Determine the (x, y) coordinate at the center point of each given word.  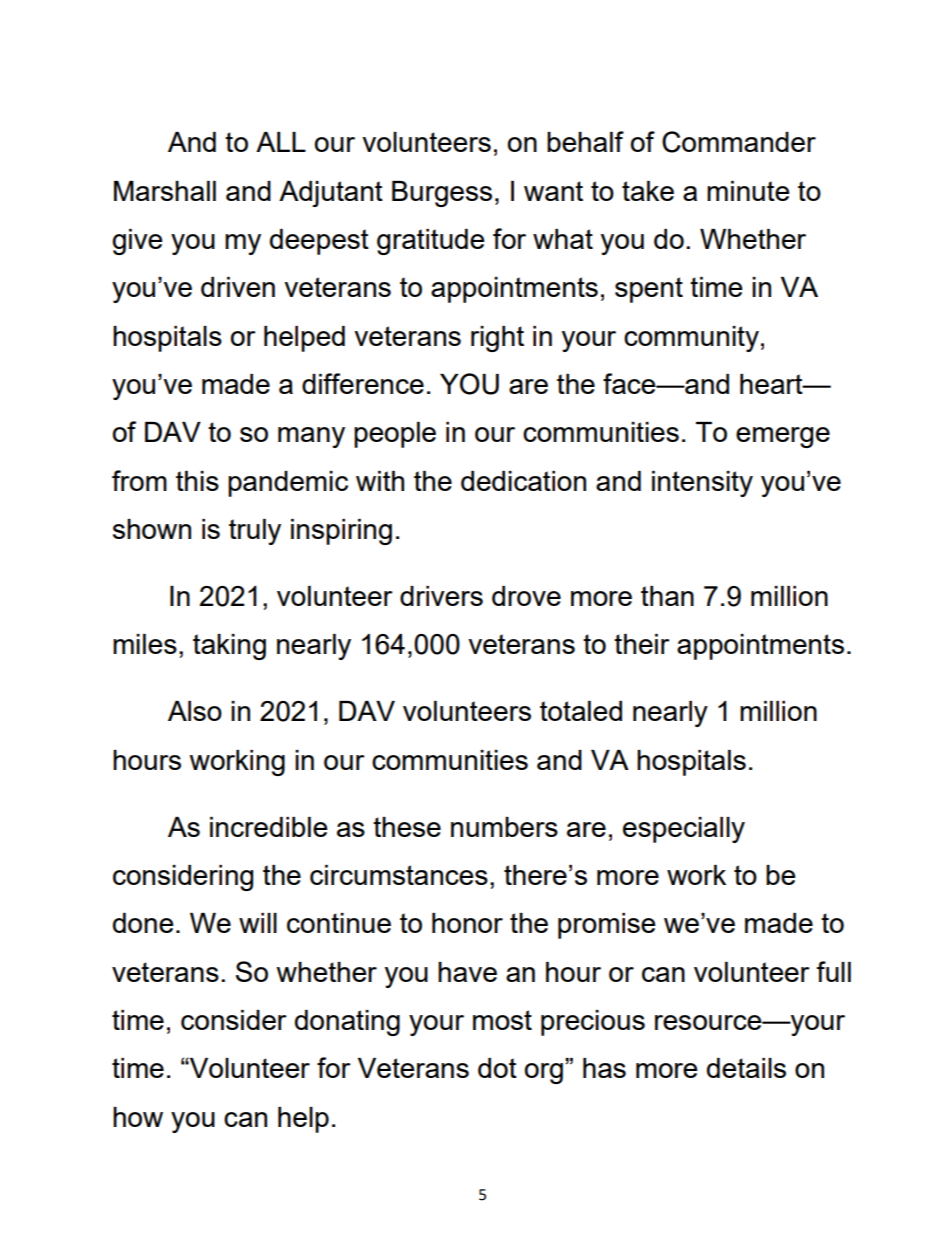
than (667, 596)
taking (229, 647)
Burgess (442, 194)
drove (526, 596)
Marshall (165, 191)
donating (347, 1023)
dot (497, 1068)
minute (748, 191)
